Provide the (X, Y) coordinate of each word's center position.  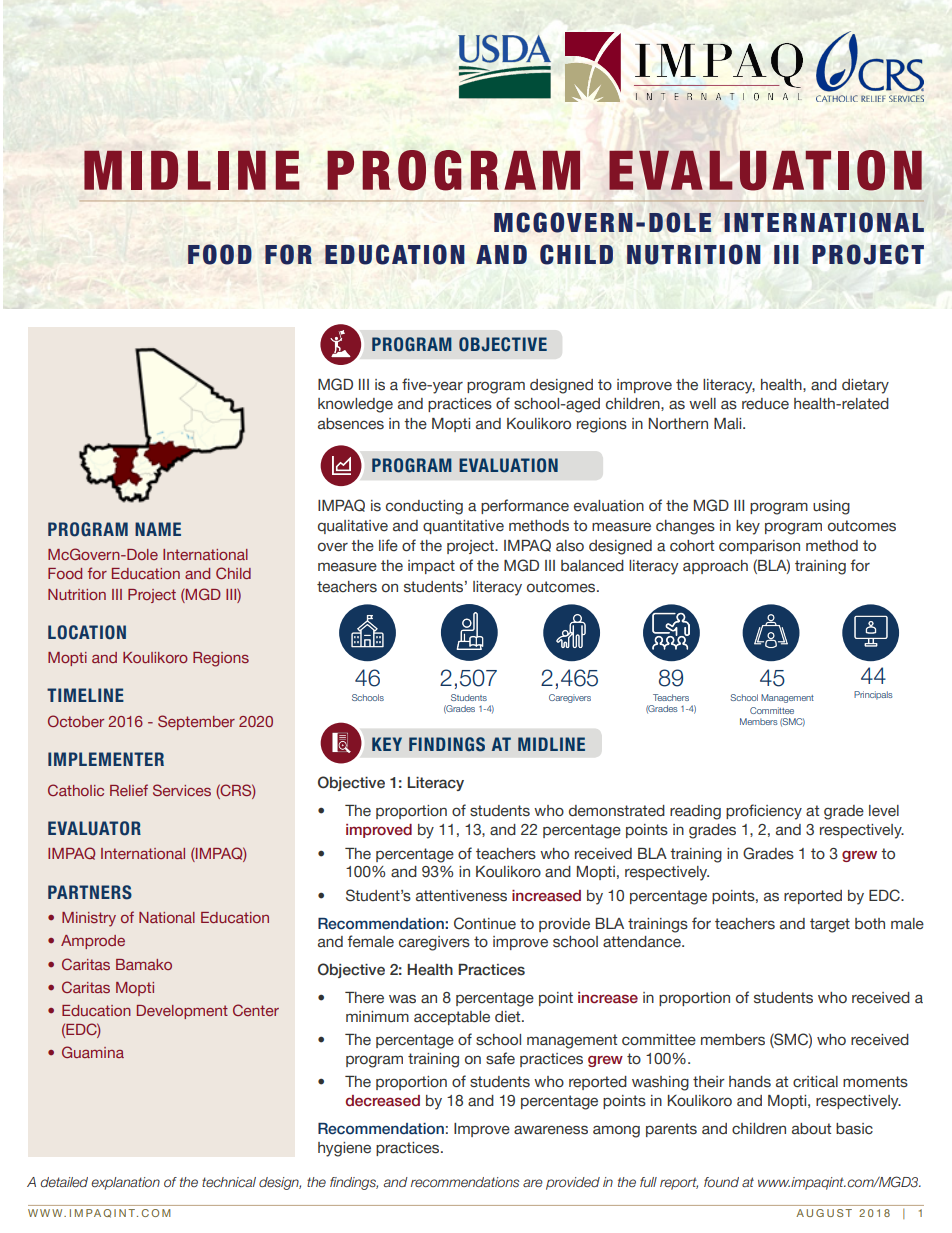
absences (351, 424)
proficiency (764, 812)
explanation (125, 1183)
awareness (551, 1130)
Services (182, 790)
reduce (765, 404)
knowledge (355, 405)
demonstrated (617, 811)
